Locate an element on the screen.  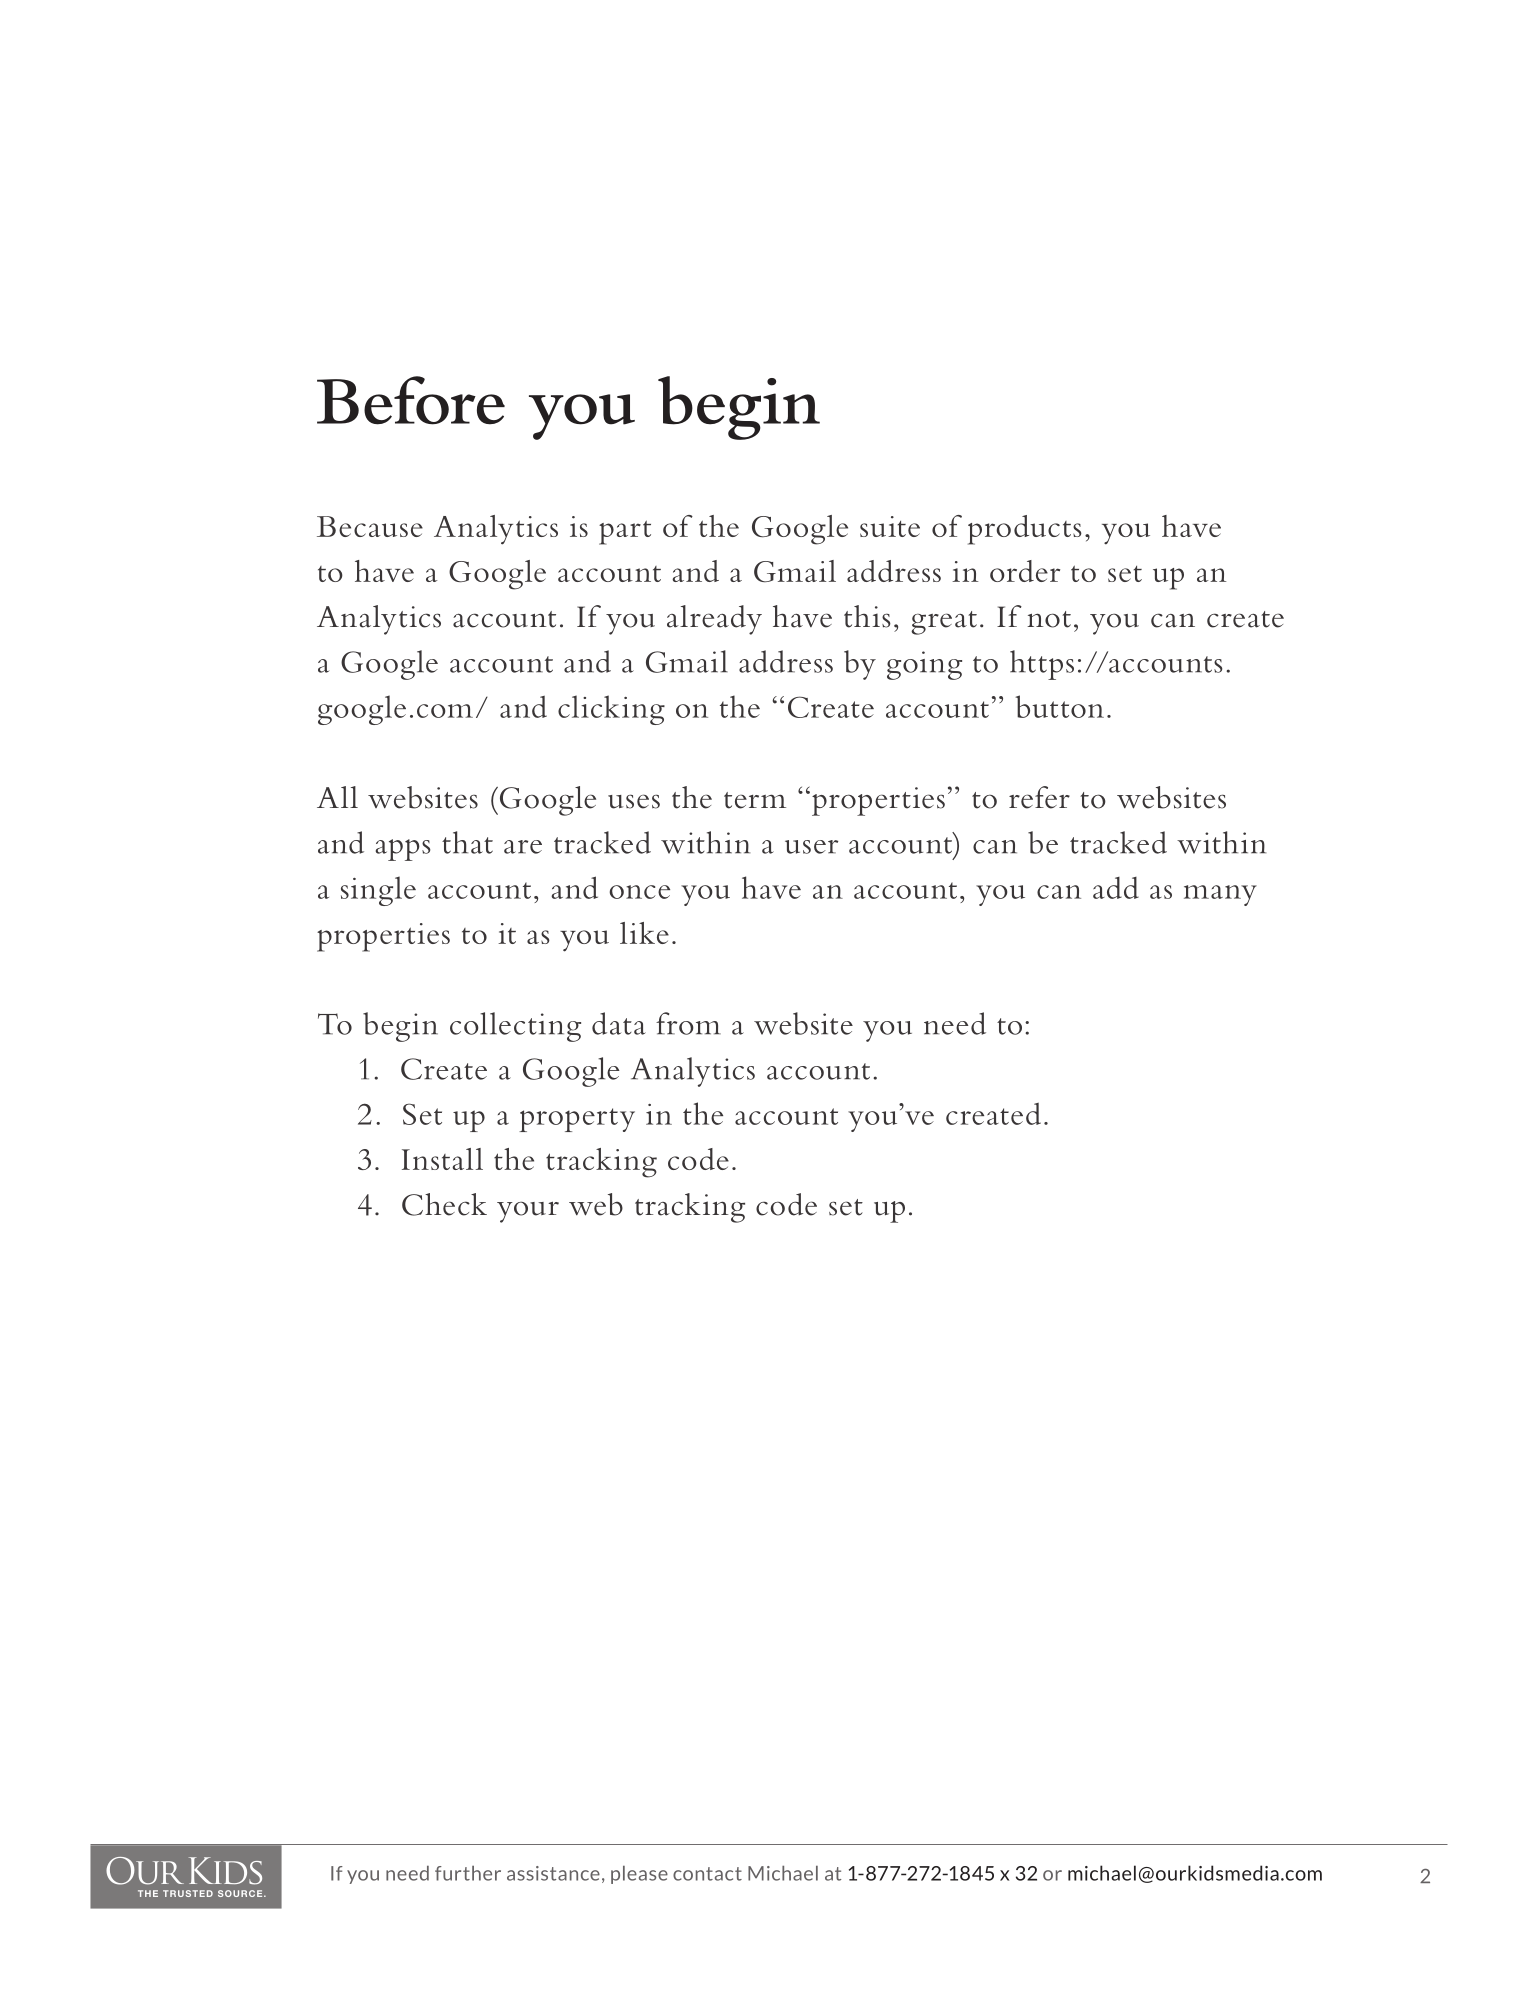
that is located at coordinates (467, 842).
